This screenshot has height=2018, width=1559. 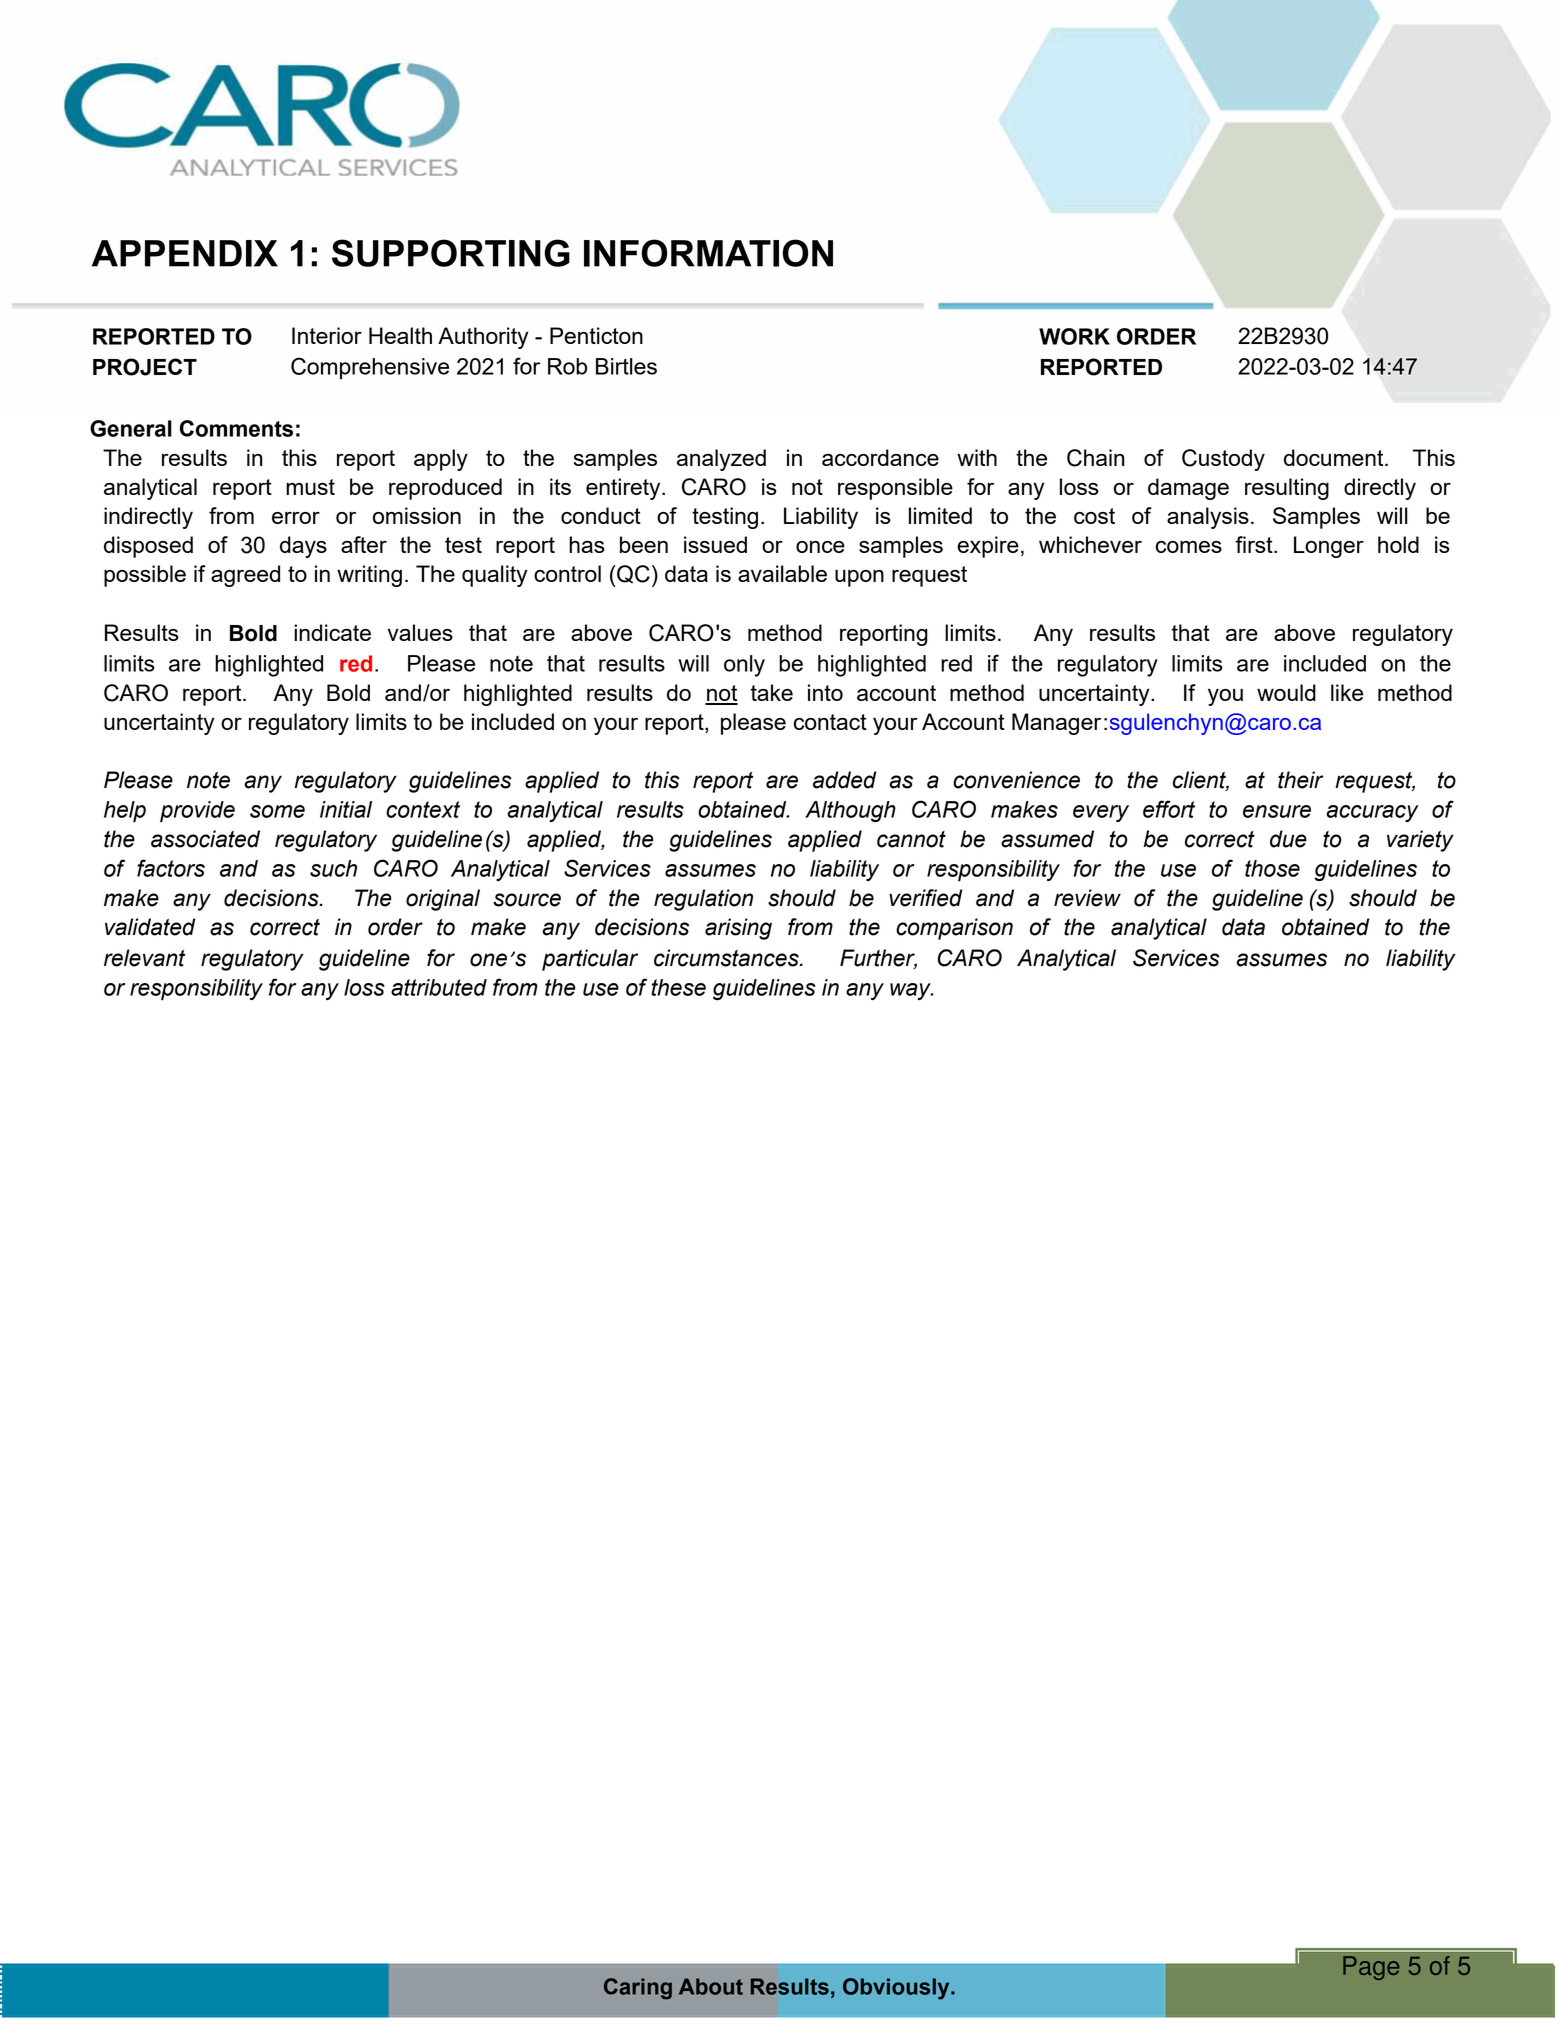 I want to click on Obviously, so click(x=897, y=1989).
